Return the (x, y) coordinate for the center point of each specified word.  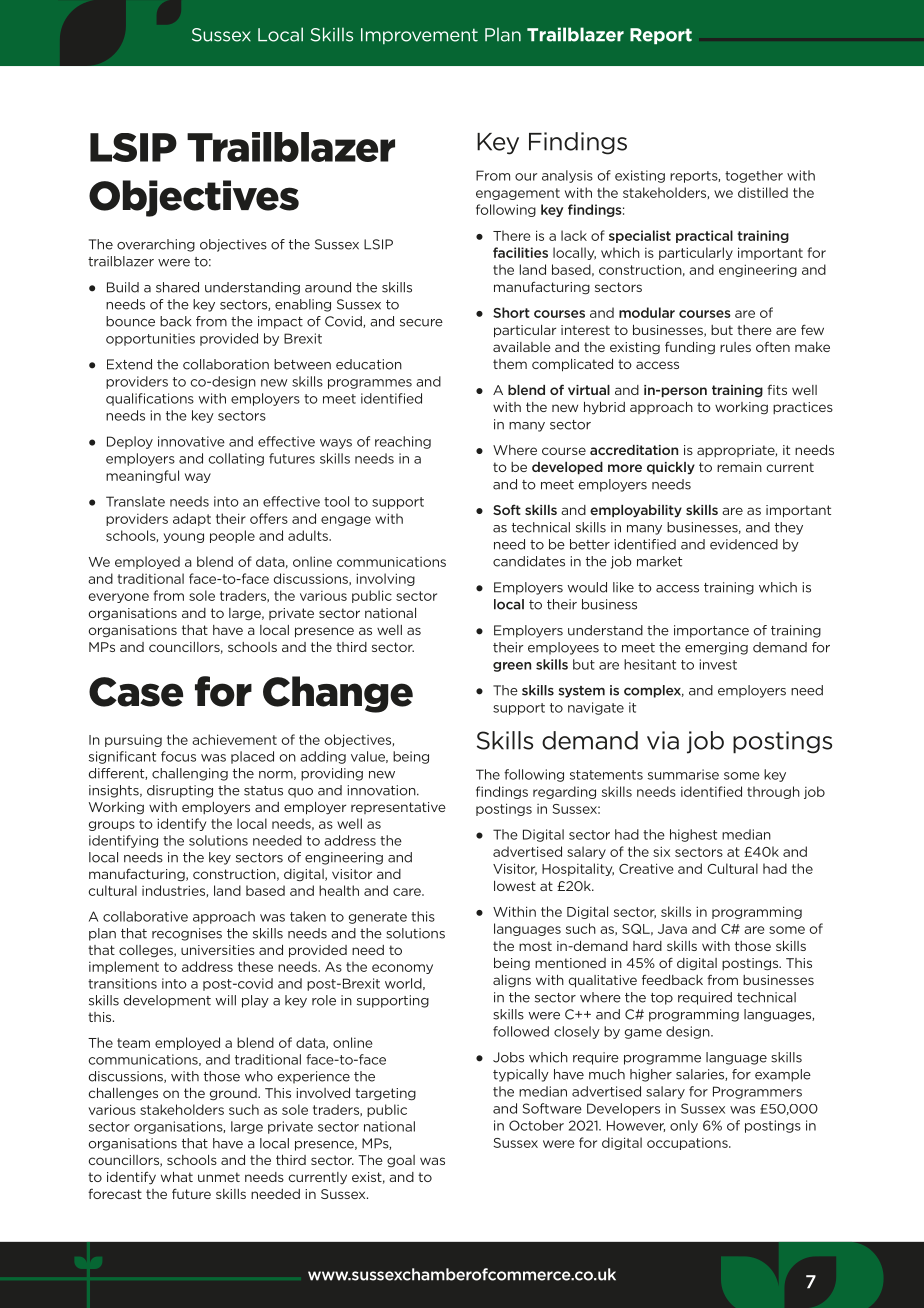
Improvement (419, 36)
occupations (688, 1144)
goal (401, 1161)
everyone (118, 598)
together (754, 176)
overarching (156, 245)
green (512, 667)
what (177, 1177)
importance (711, 631)
